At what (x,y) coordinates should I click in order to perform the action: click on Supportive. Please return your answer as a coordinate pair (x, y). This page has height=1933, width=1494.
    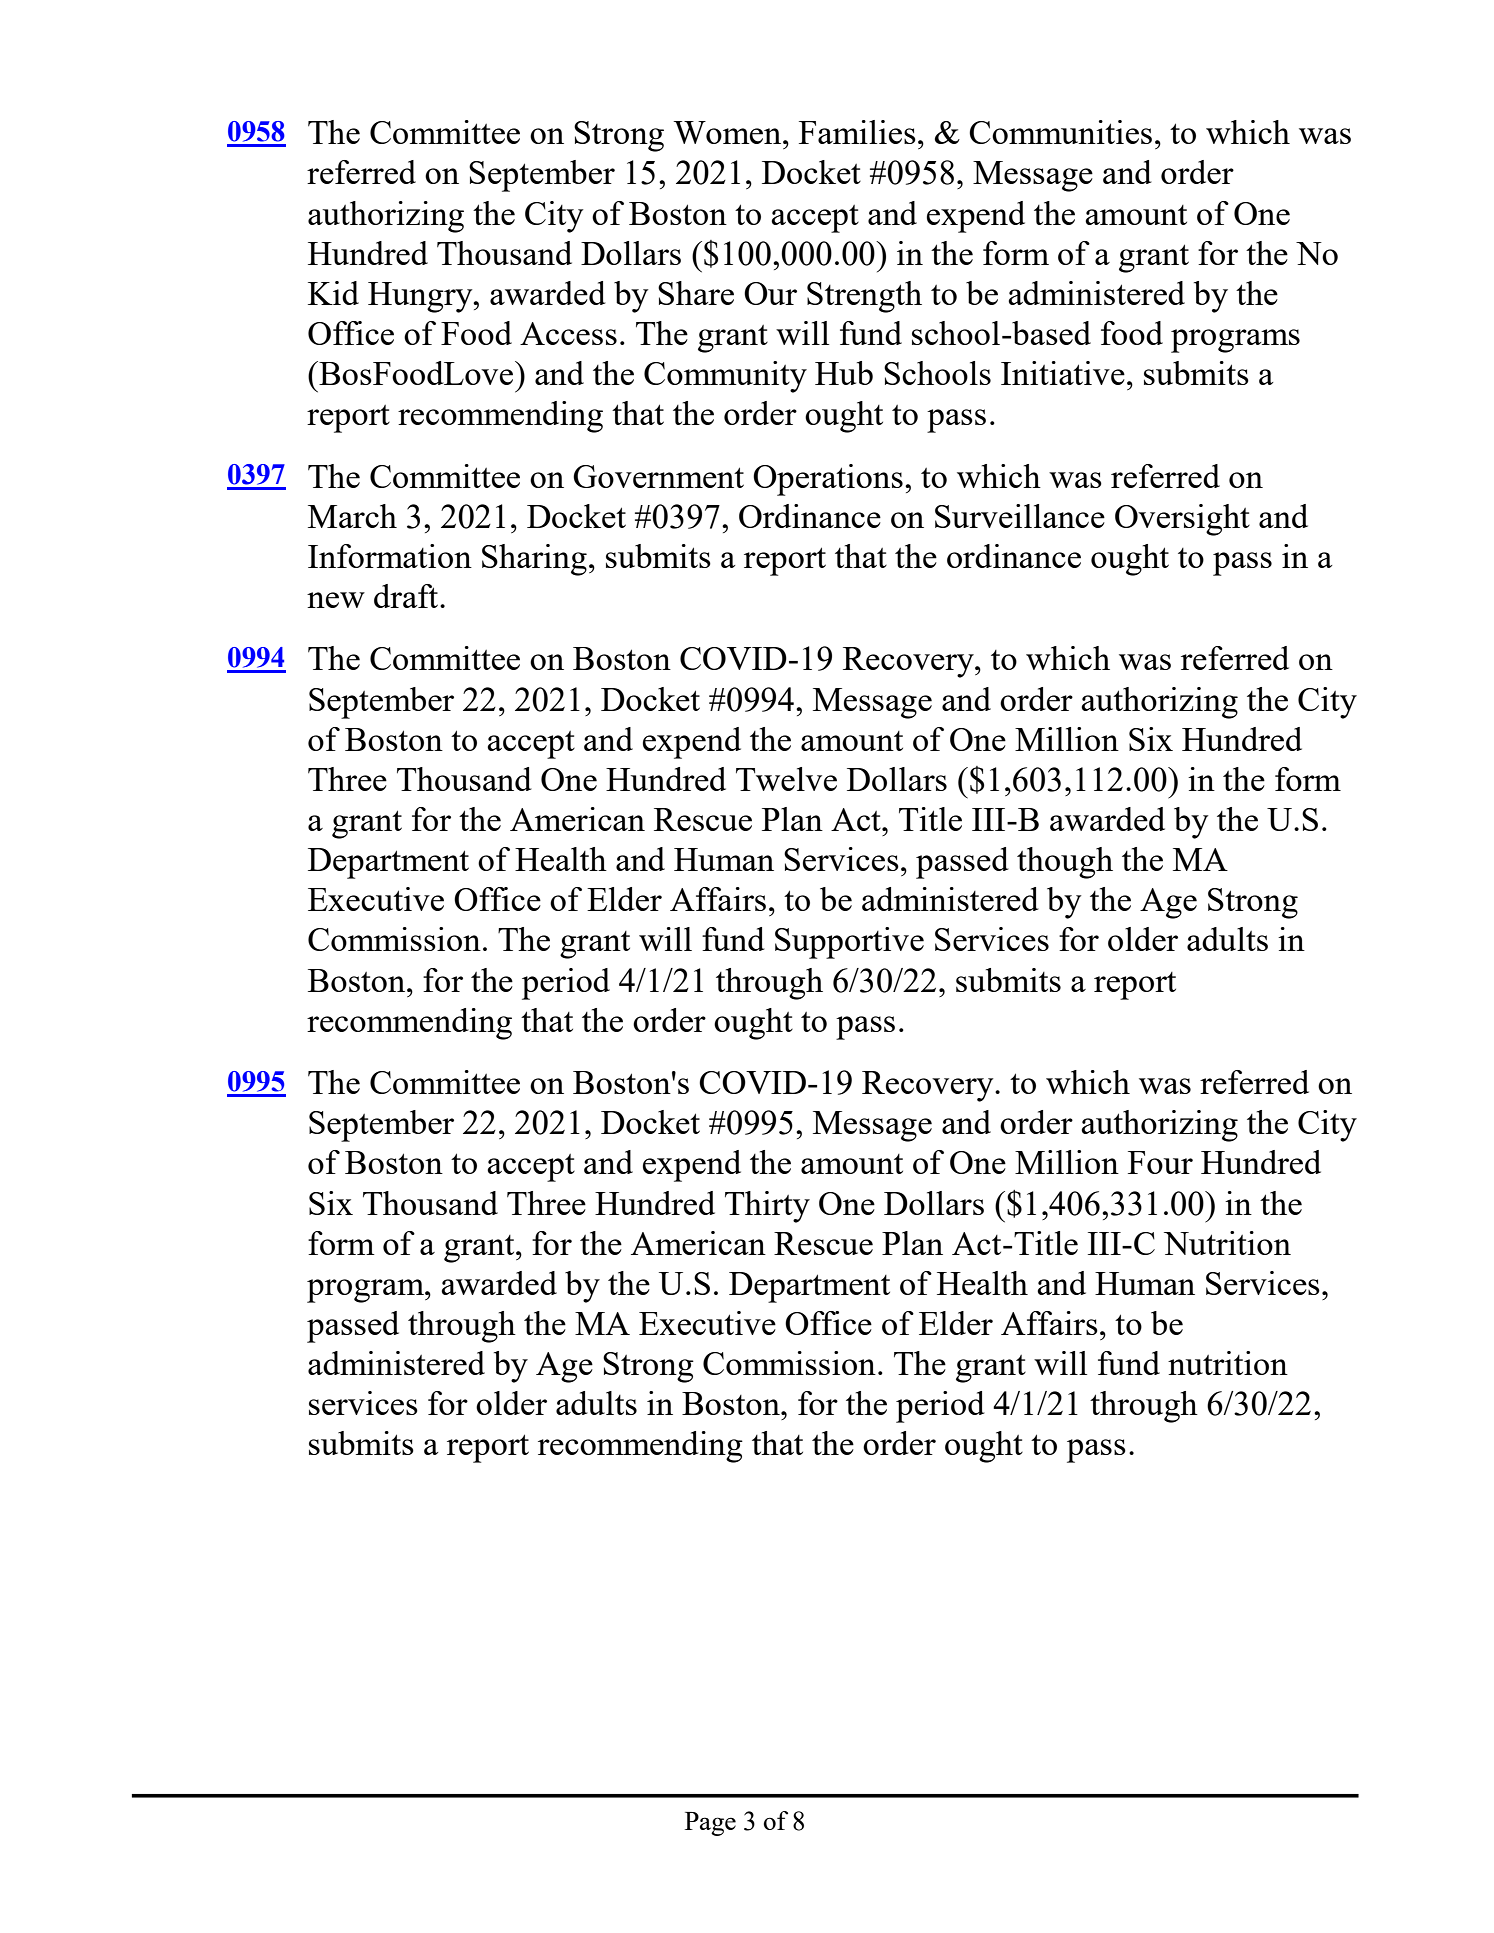
    Looking at the image, I should click on (849, 943).
